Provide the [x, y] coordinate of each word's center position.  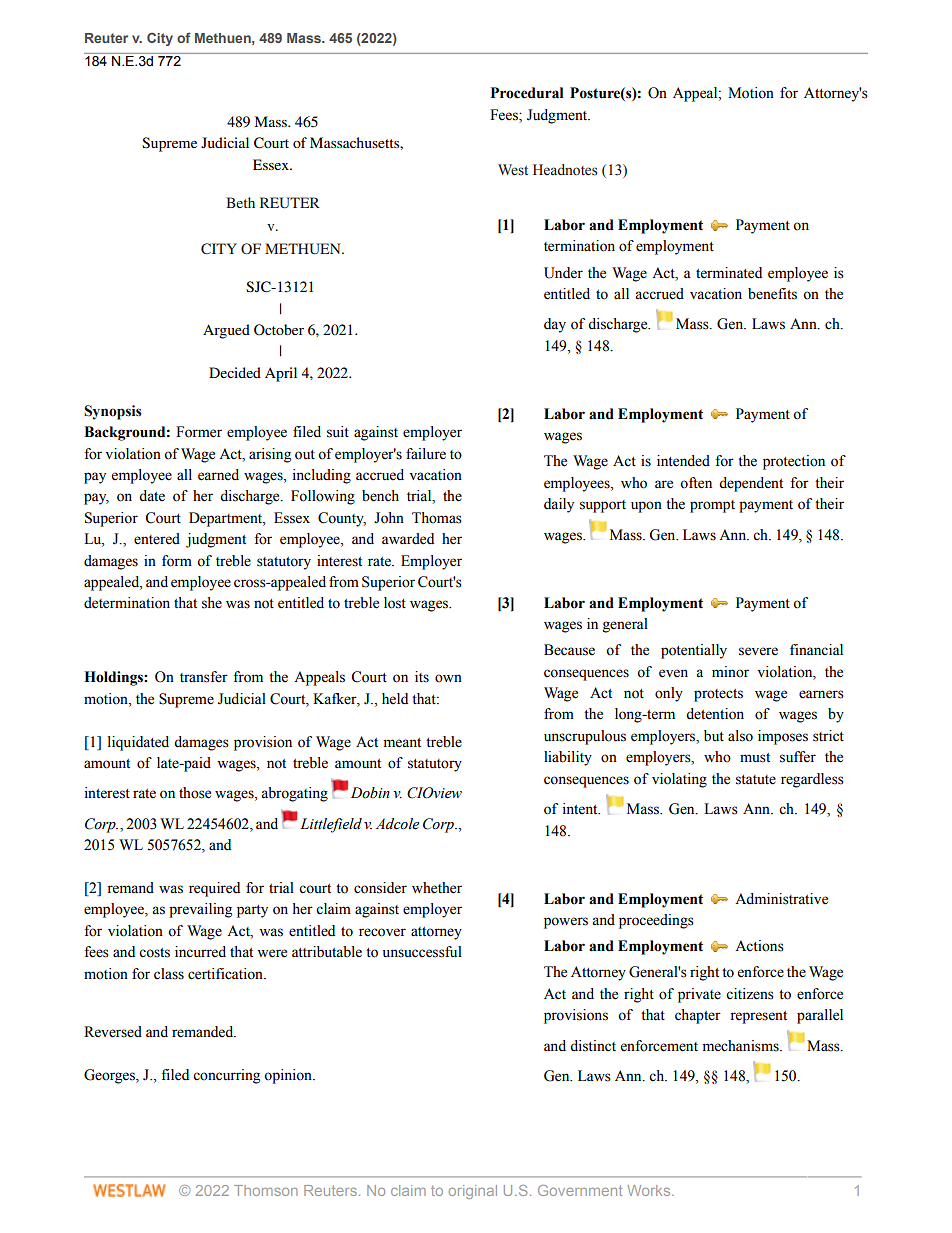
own [448, 678]
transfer [204, 677]
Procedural [527, 93]
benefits [772, 294]
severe [758, 651]
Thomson [266, 1190]
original [473, 1192]
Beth [240, 202]
